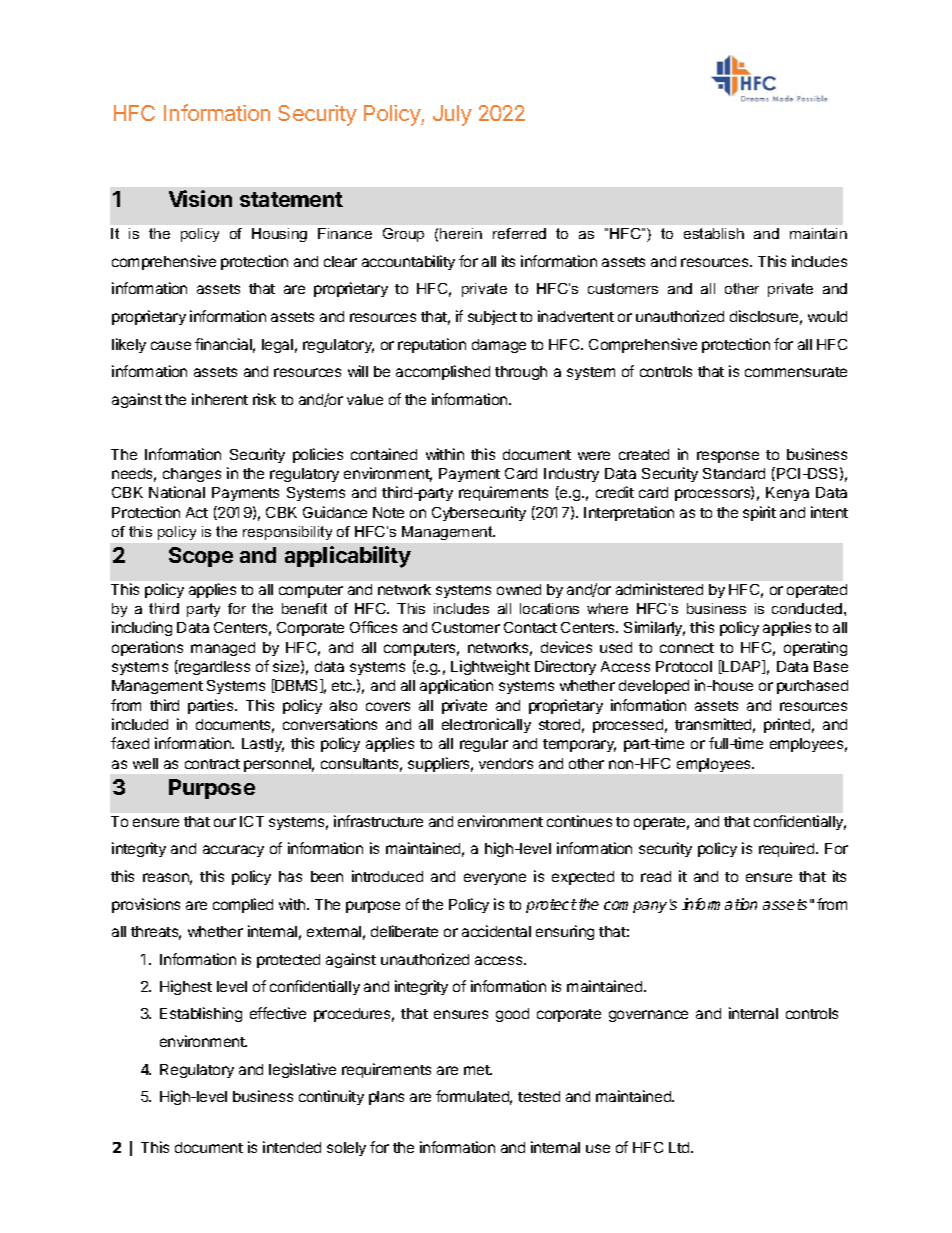 The image size is (952, 1233). Describe the element at coordinates (291, 199) in the image. I see `statement` at that location.
